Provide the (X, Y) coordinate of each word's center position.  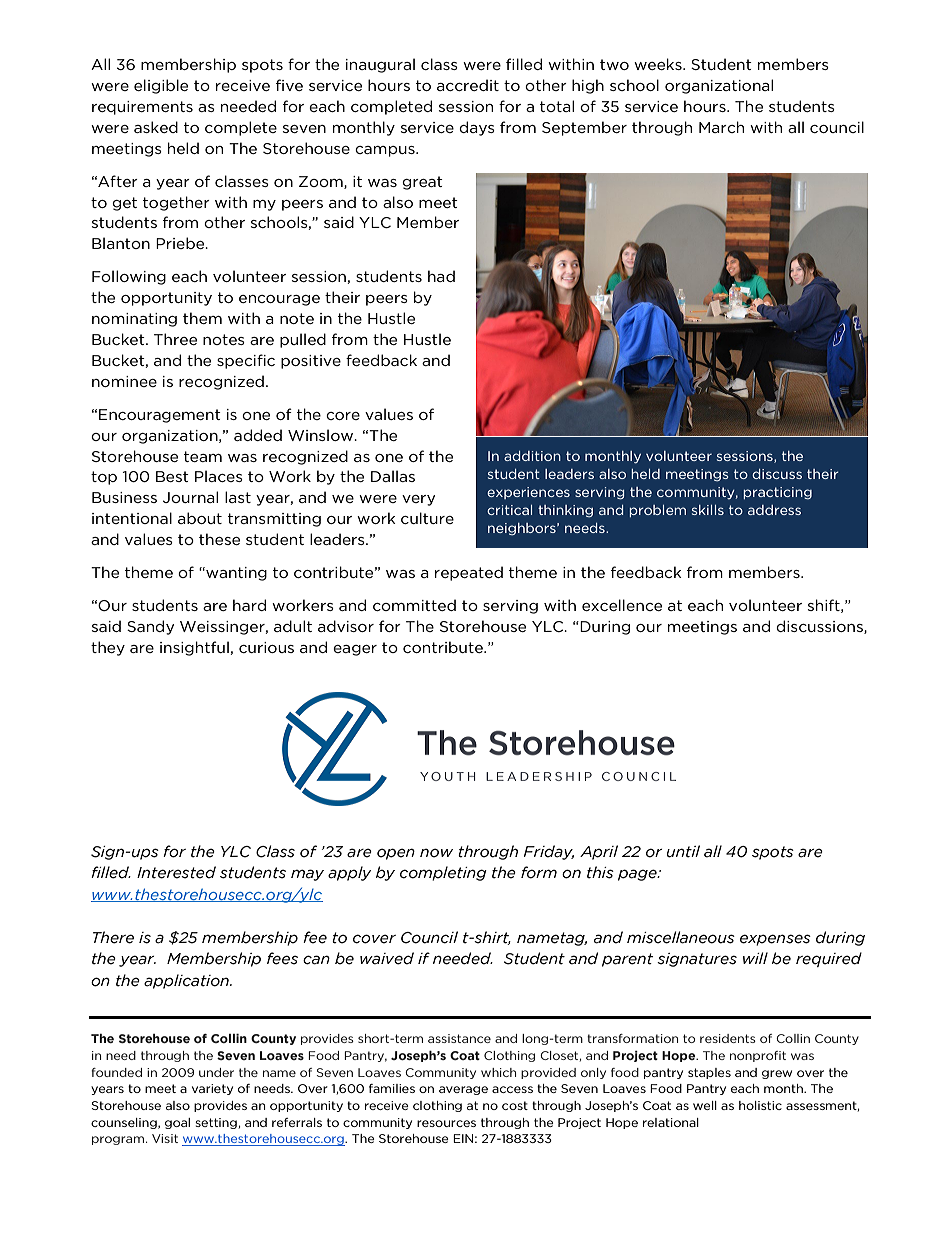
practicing (778, 493)
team (203, 456)
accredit (468, 85)
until (683, 851)
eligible (161, 86)
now (436, 853)
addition (532, 456)
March (721, 127)
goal (177, 1123)
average (463, 1090)
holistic (760, 1105)
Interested (176, 872)
